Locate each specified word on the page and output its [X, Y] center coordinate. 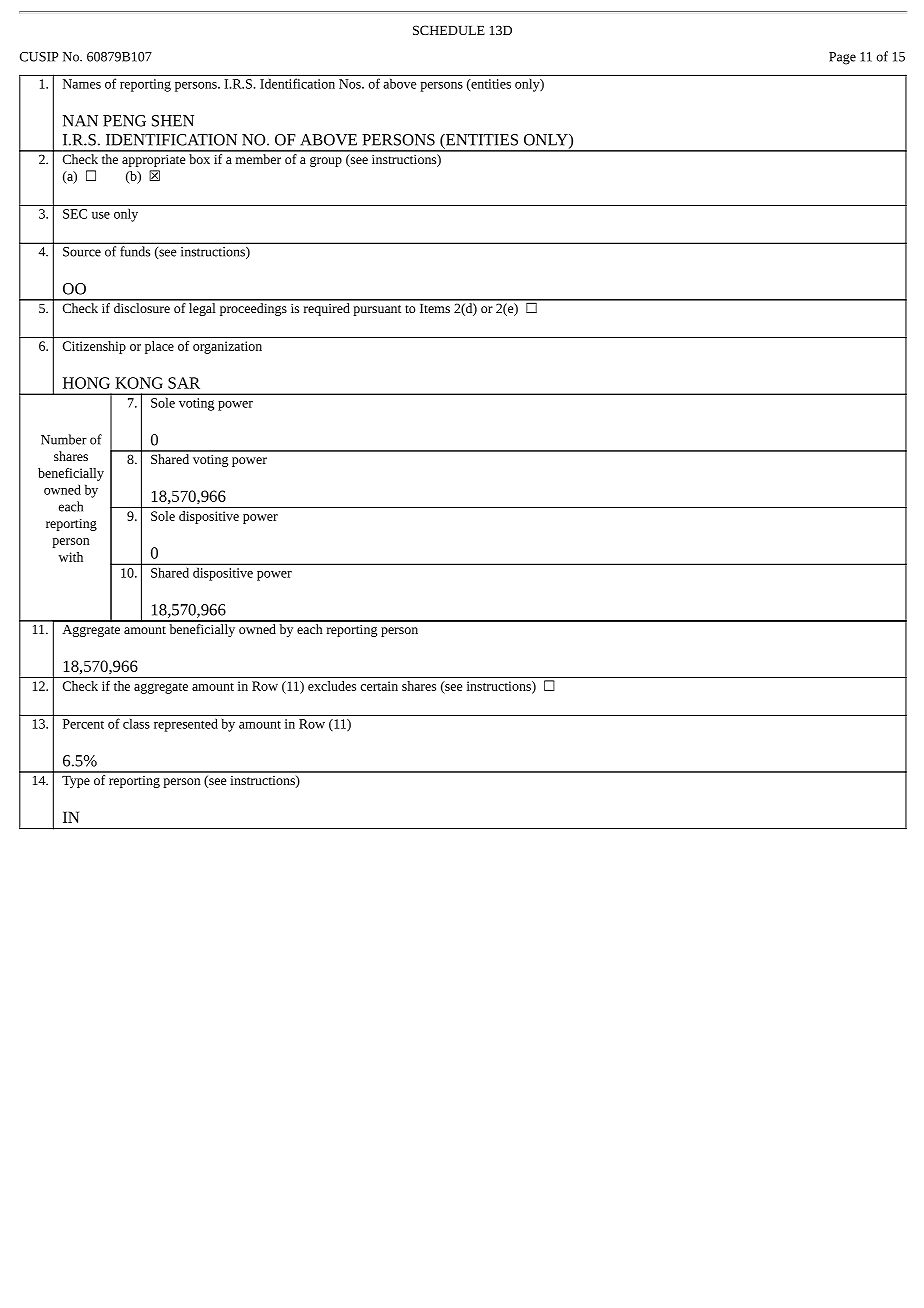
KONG [139, 383]
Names [82, 84]
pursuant [377, 310]
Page [842, 58]
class [136, 724]
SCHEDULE [449, 30]
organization [227, 347]
